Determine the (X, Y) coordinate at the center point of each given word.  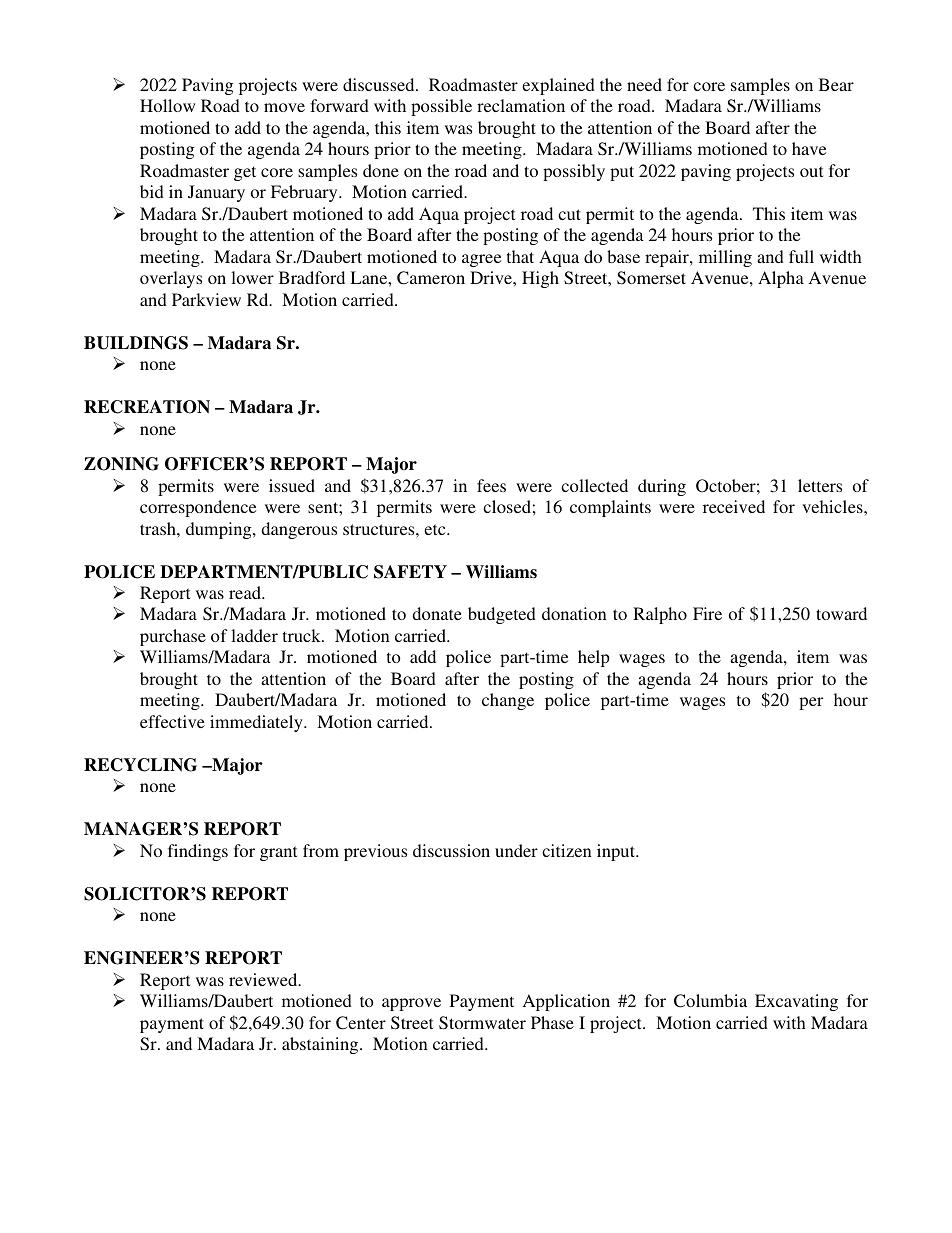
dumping (220, 530)
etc (436, 529)
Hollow (167, 105)
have (809, 148)
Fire (707, 613)
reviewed (264, 979)
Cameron (431, 278)
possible (441, 107)
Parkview (206, 299)
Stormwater (482, 1023)
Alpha (781, 279)
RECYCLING (140, 765)
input (617, 852)
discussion (451, 850)
